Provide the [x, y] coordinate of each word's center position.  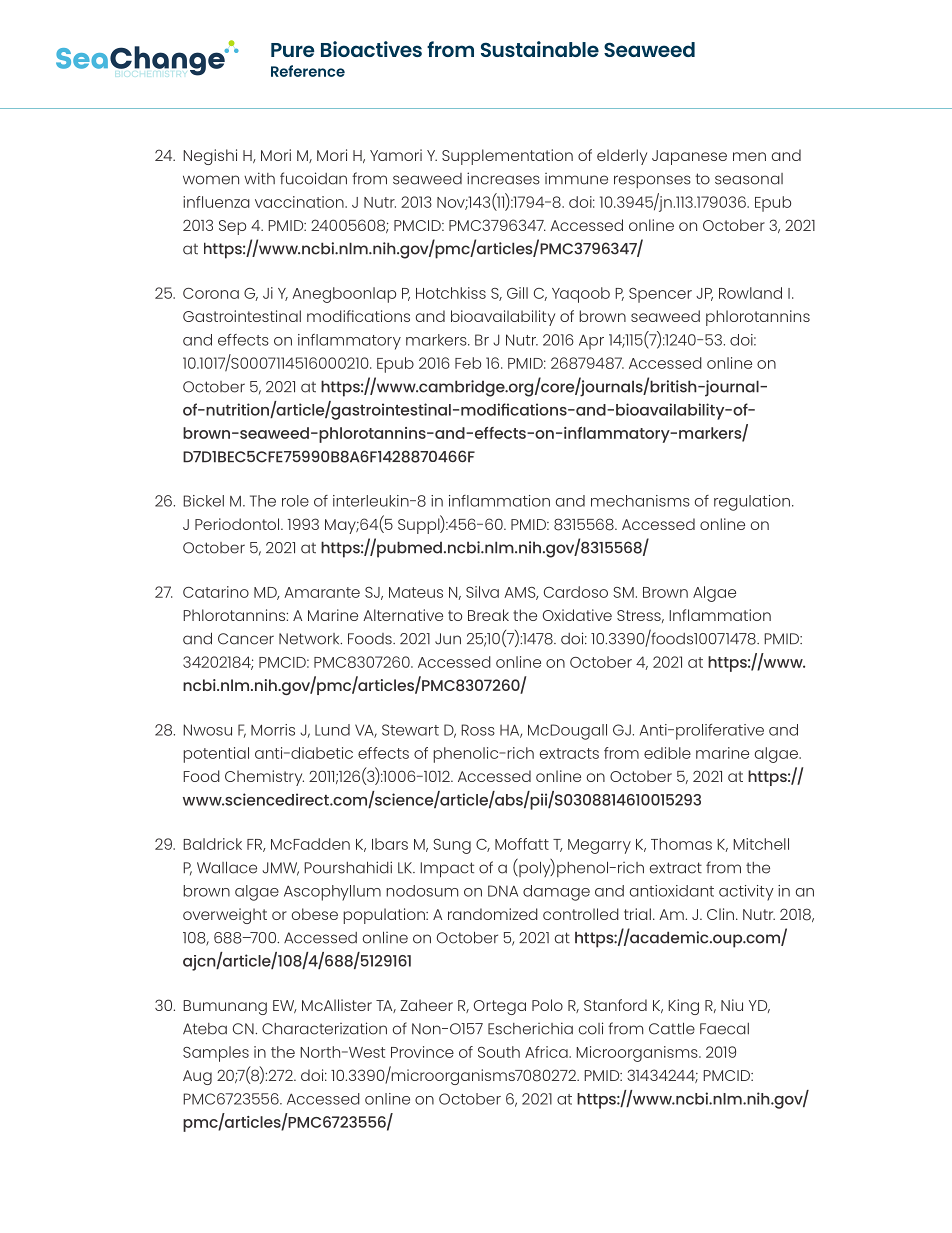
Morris [273, 730]
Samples [216, 1054]
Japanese [689, 157]
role [295, 501]
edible [667, 753]
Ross [478, 730]
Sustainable [540, 49]
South [499, 1052]
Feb [468, 363]
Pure [293, 50]
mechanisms [640, 501]
